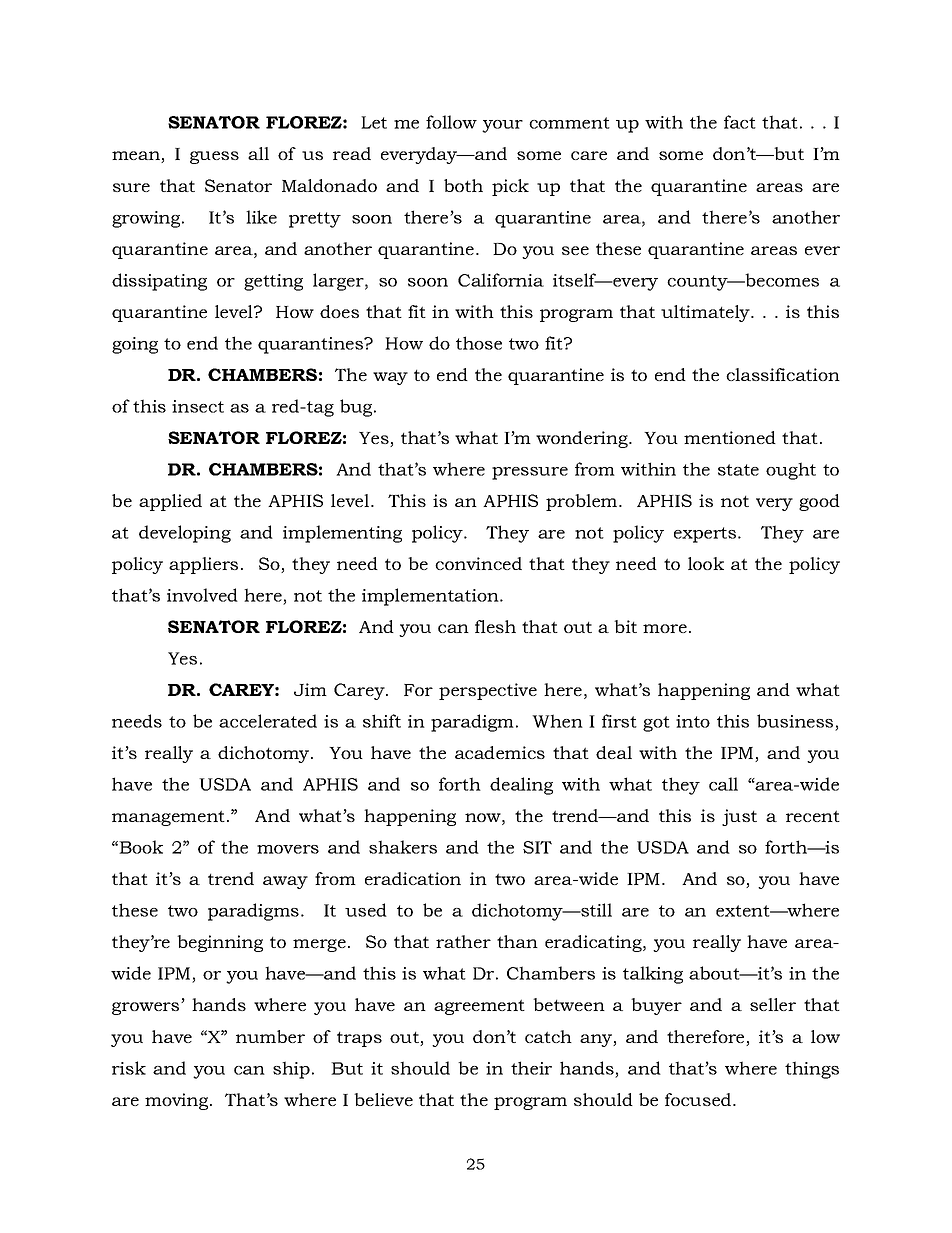 This screenshot has height=1233, width=952. What do you see at coordinates (202, 595) in the screenshot?
I see `involved` at bounding box center [202, 595].
